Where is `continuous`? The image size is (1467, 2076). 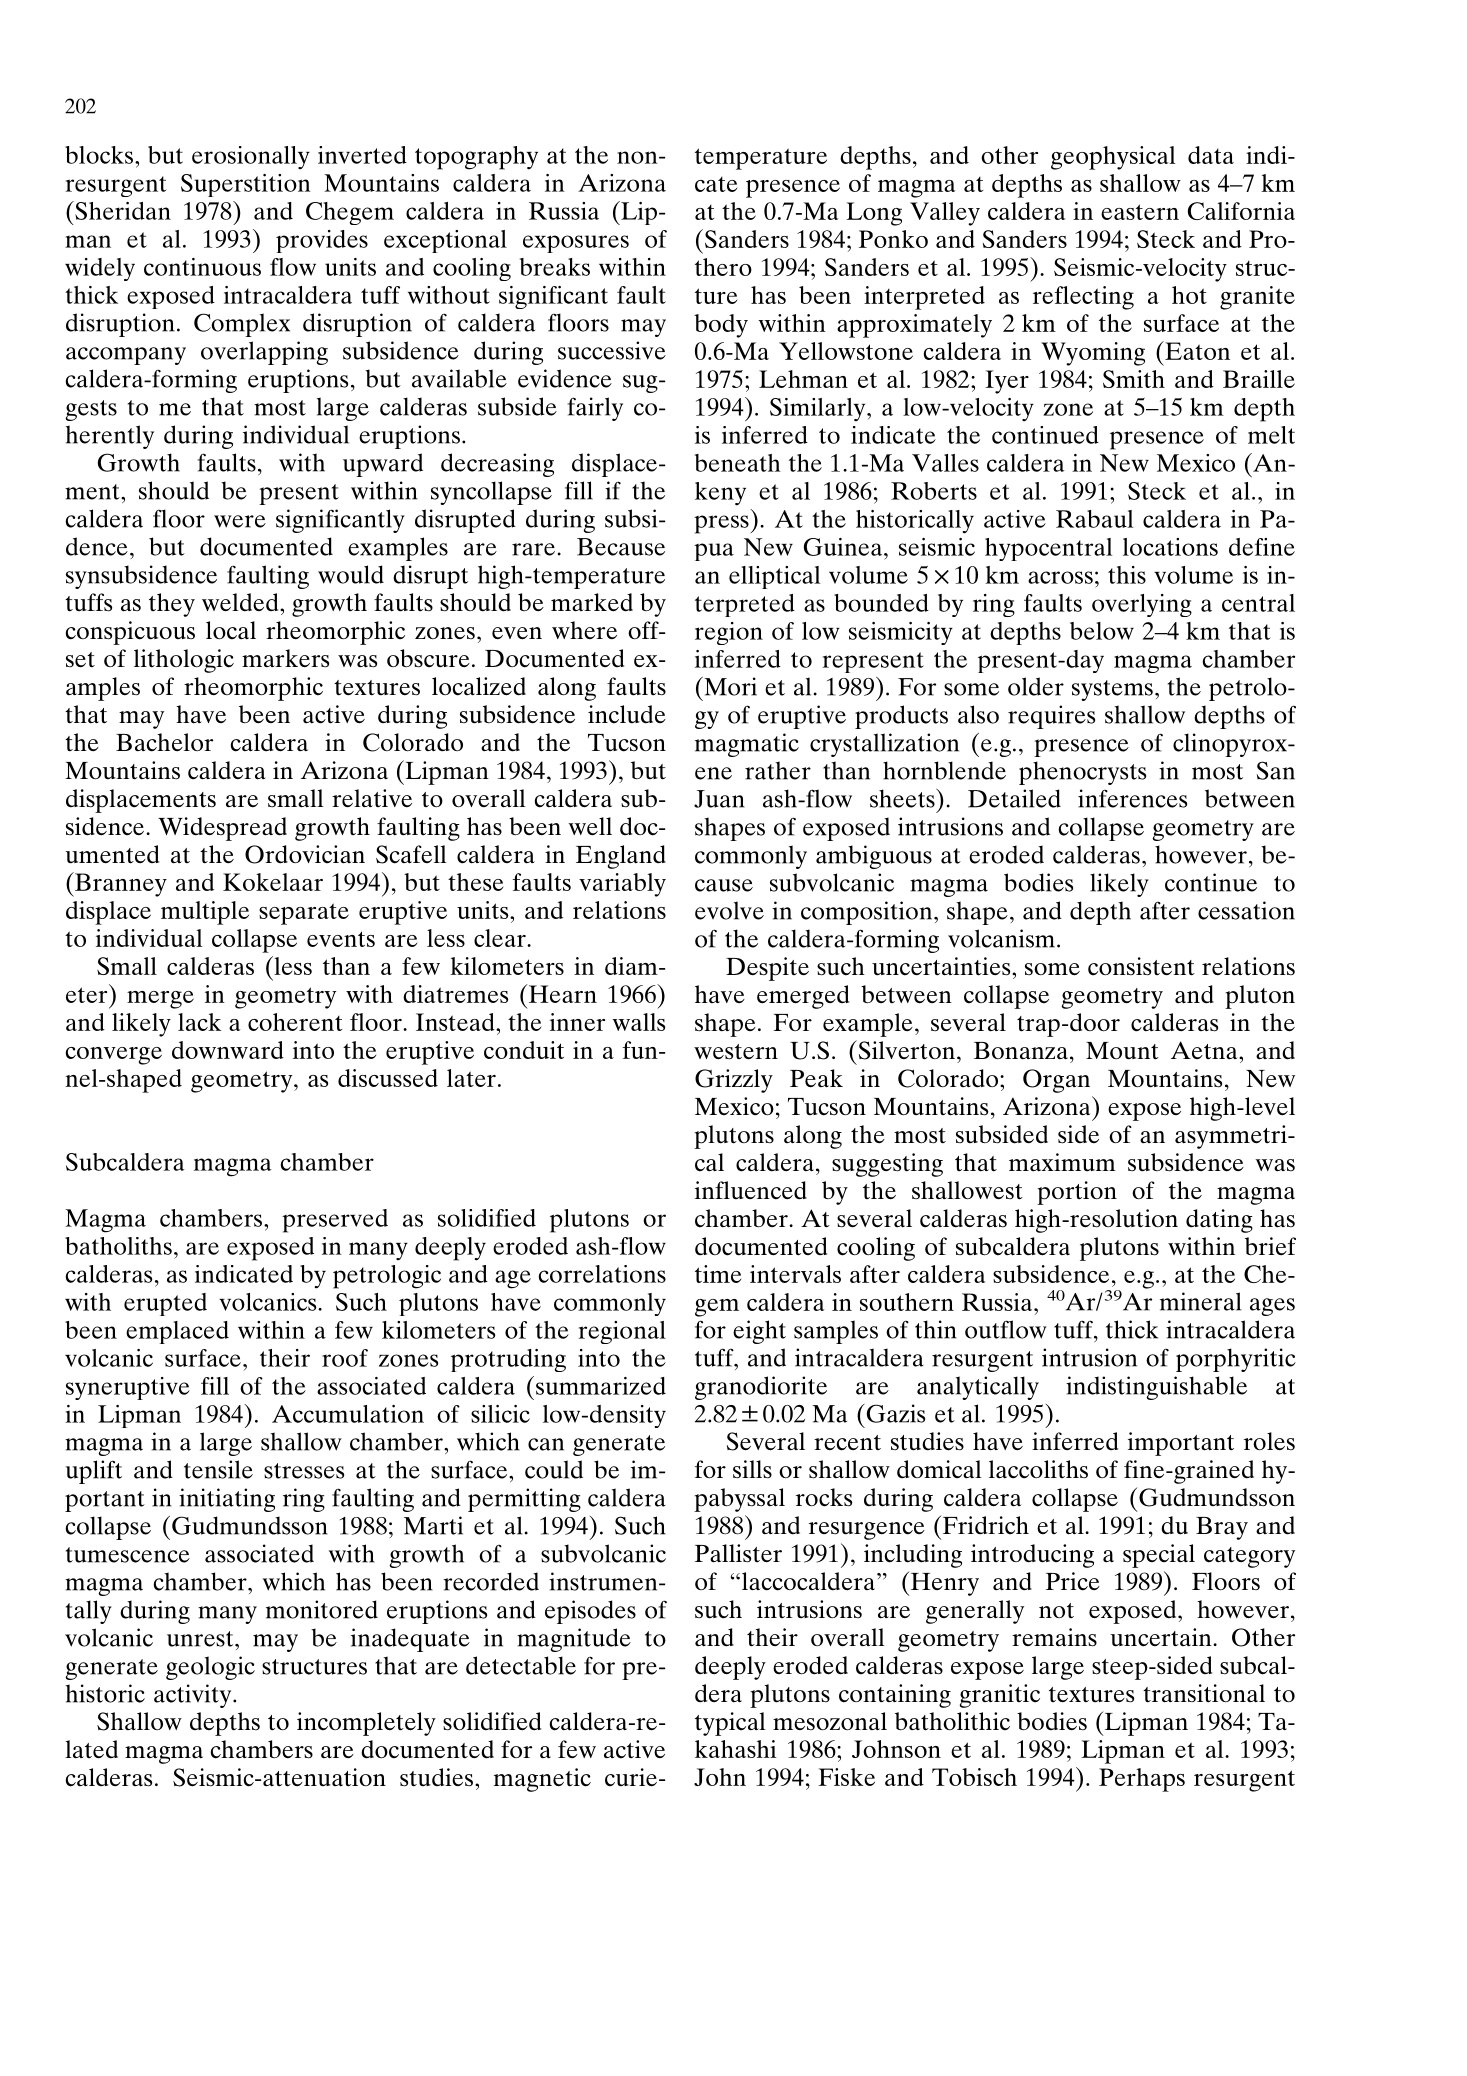
continuous is located at coordinates (202, 267).
